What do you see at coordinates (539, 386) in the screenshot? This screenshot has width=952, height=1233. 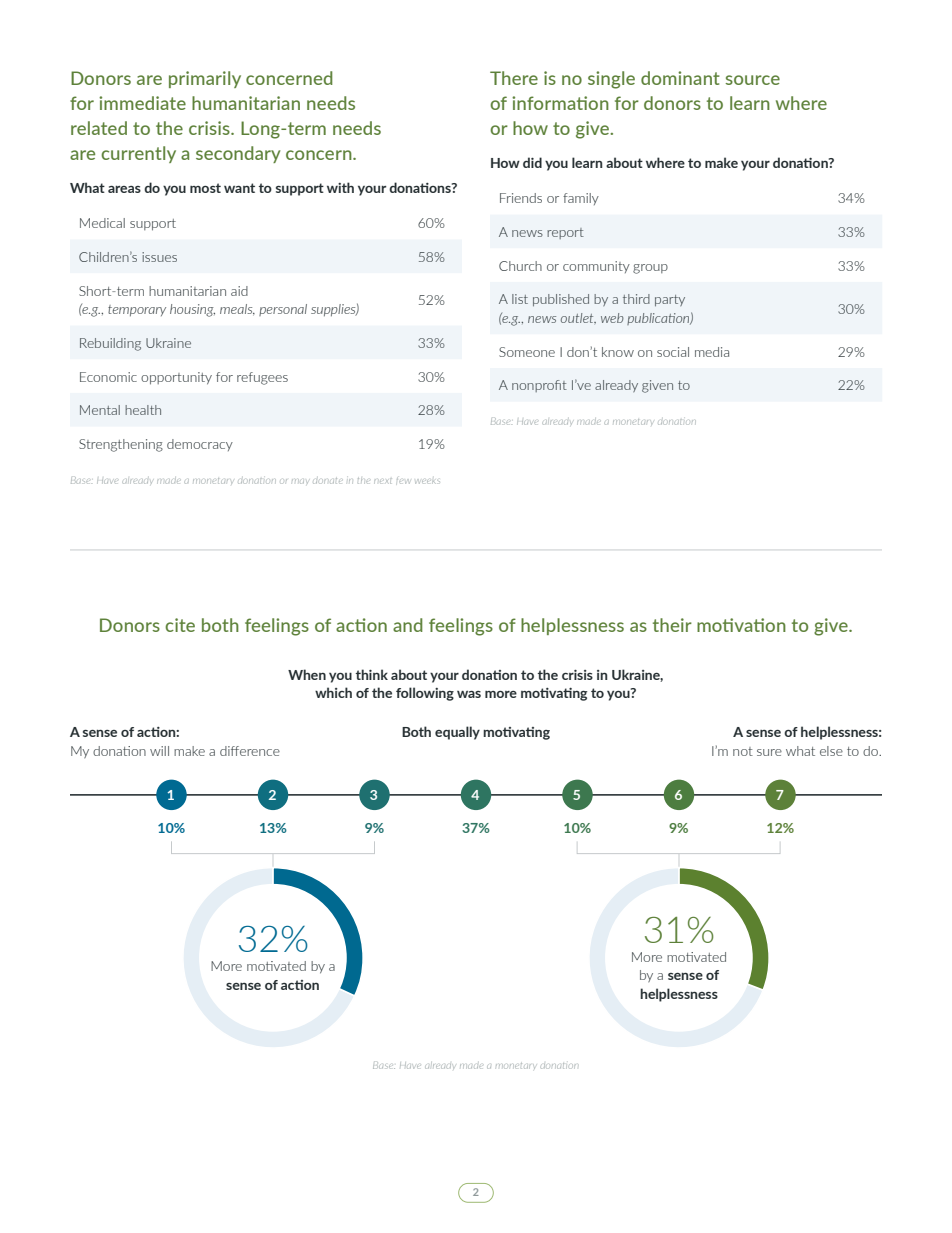 I see `nonprofit` at bounding box center [539, 386].
